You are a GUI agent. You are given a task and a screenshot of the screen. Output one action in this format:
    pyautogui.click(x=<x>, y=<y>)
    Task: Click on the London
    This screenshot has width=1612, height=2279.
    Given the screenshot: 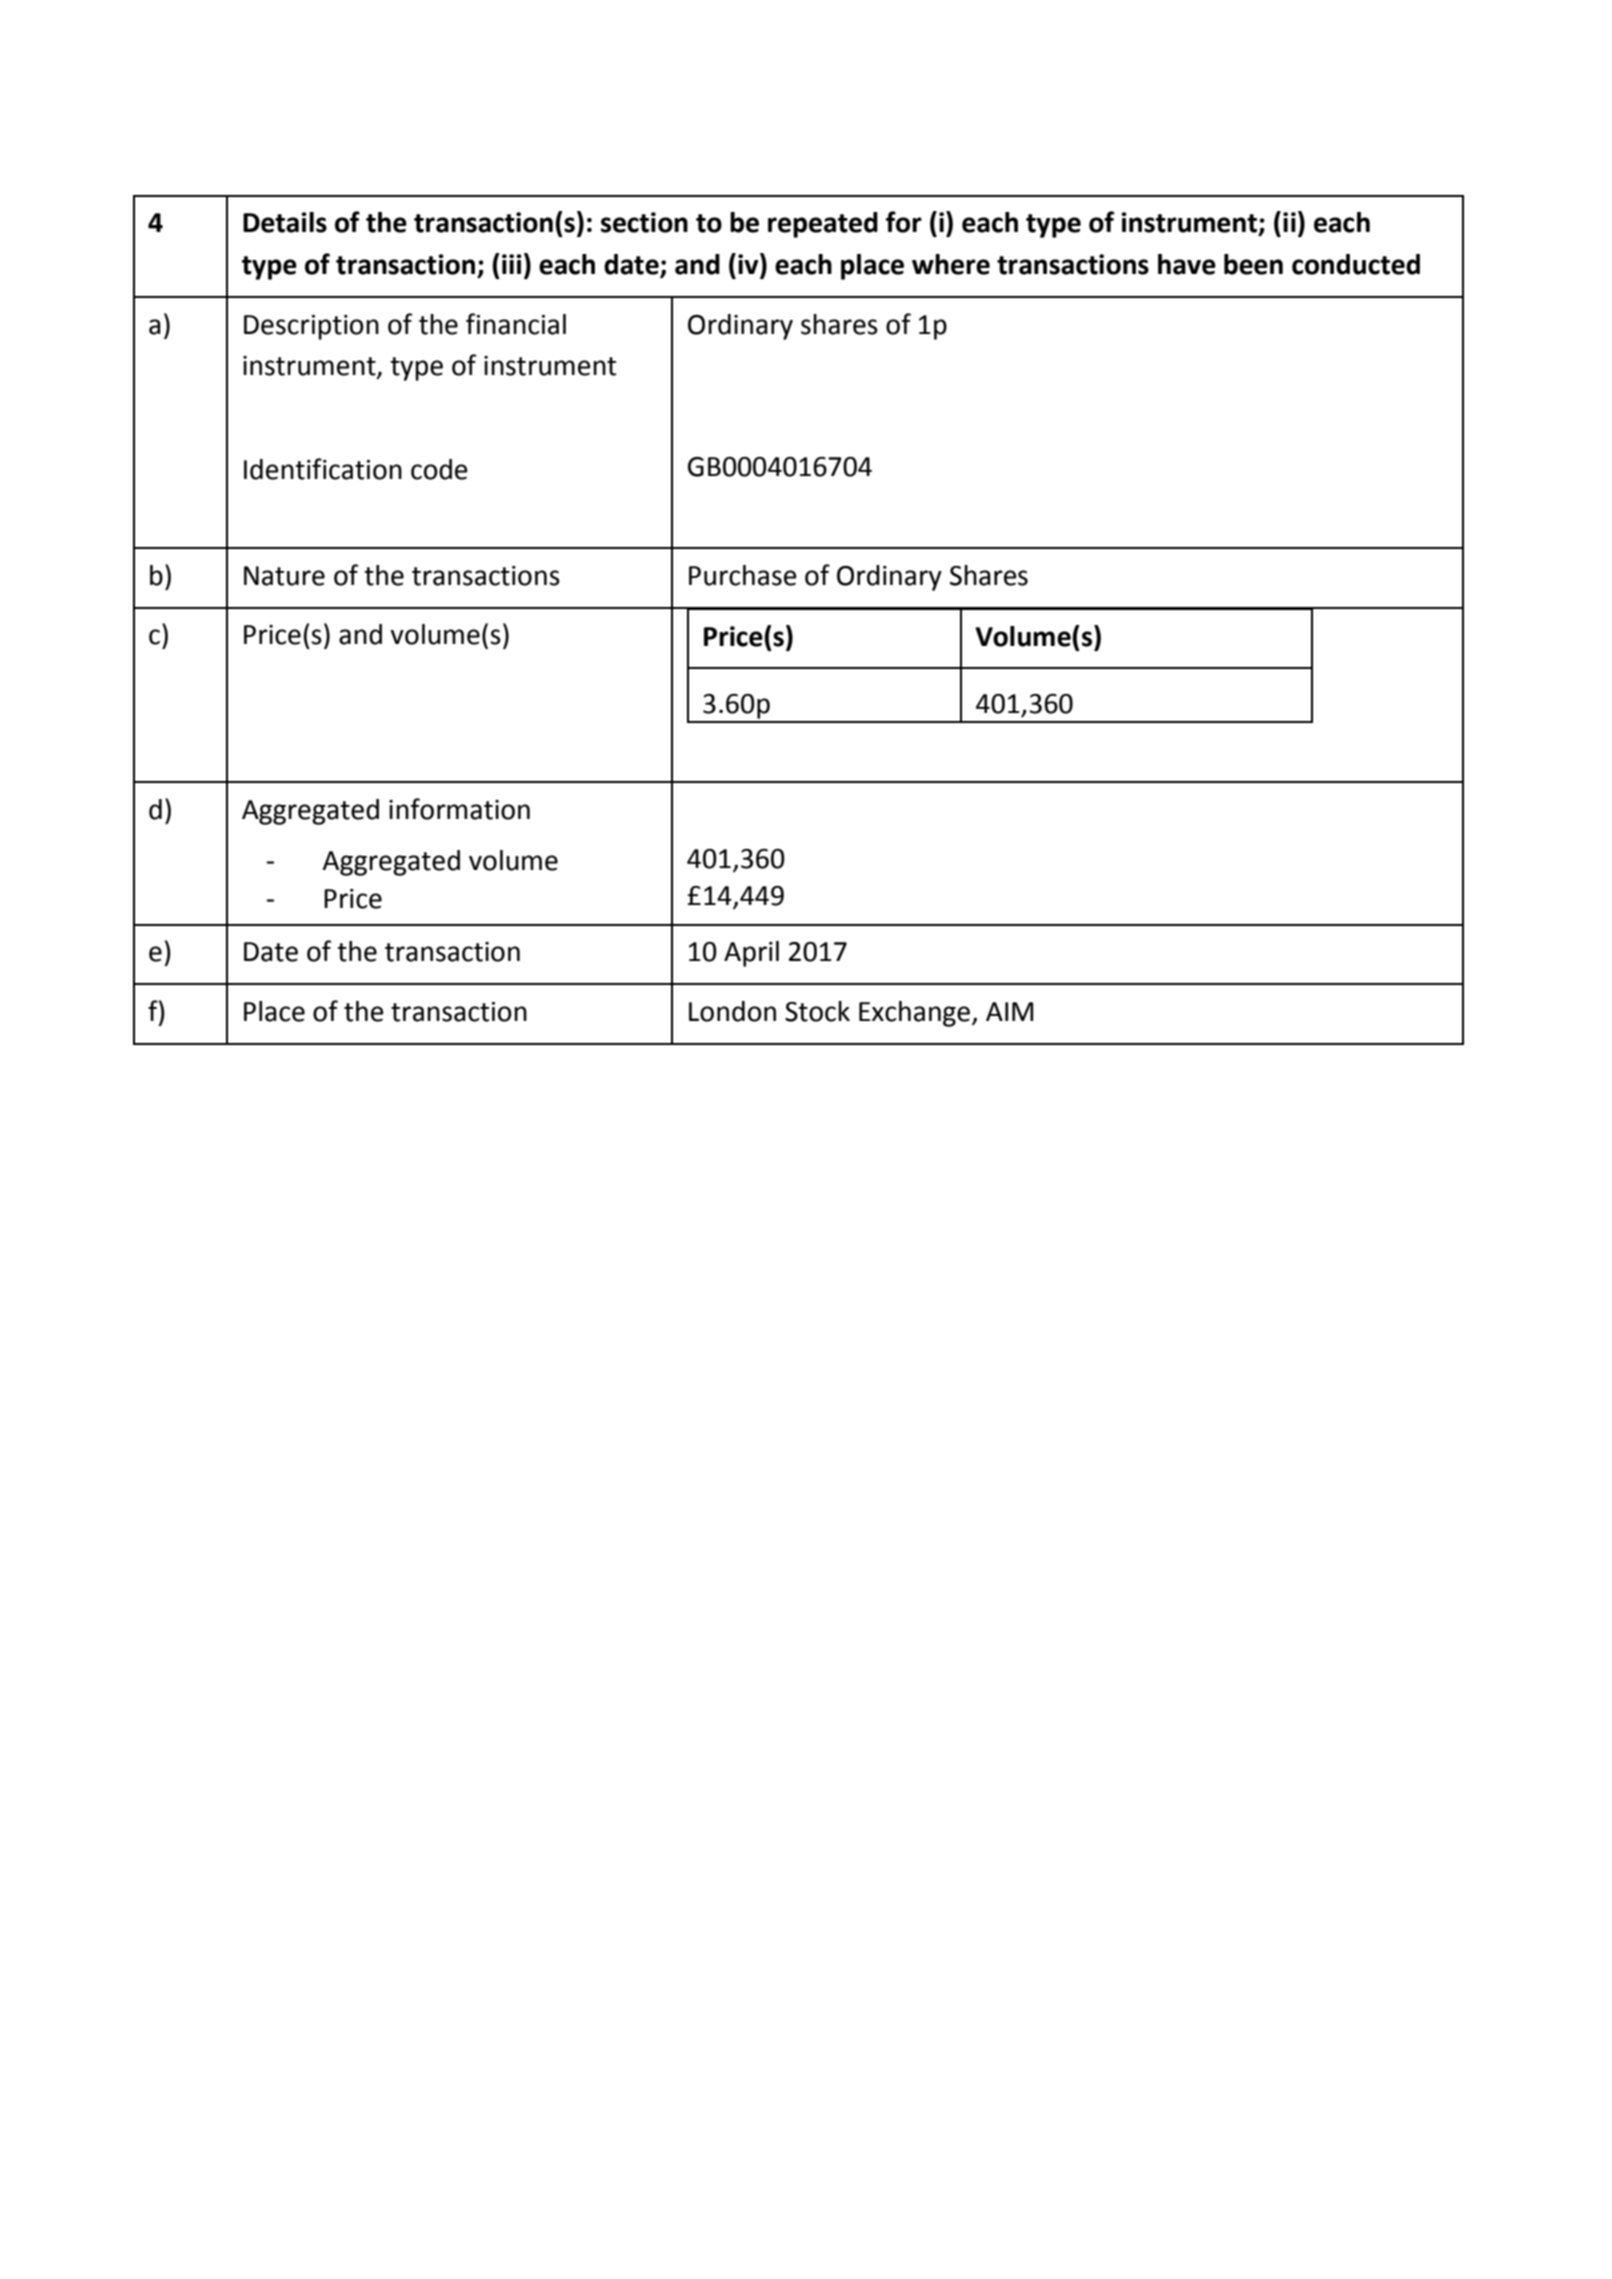 What is the action you would take?
    pyautogui.click(x=732, y=1011)
